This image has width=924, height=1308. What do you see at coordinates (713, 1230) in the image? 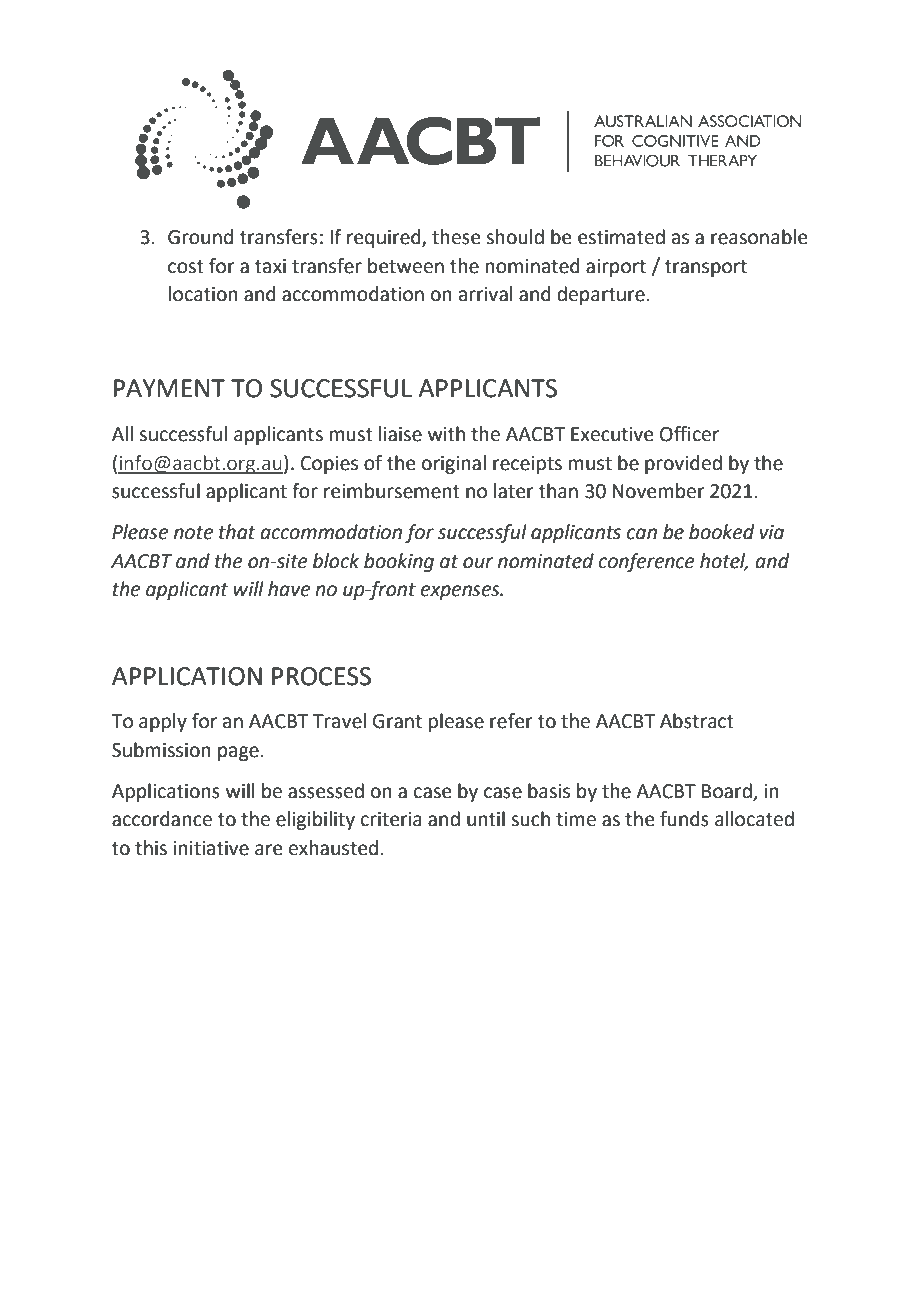
I see `Guidelines` at bounding box center [713, 1230].
